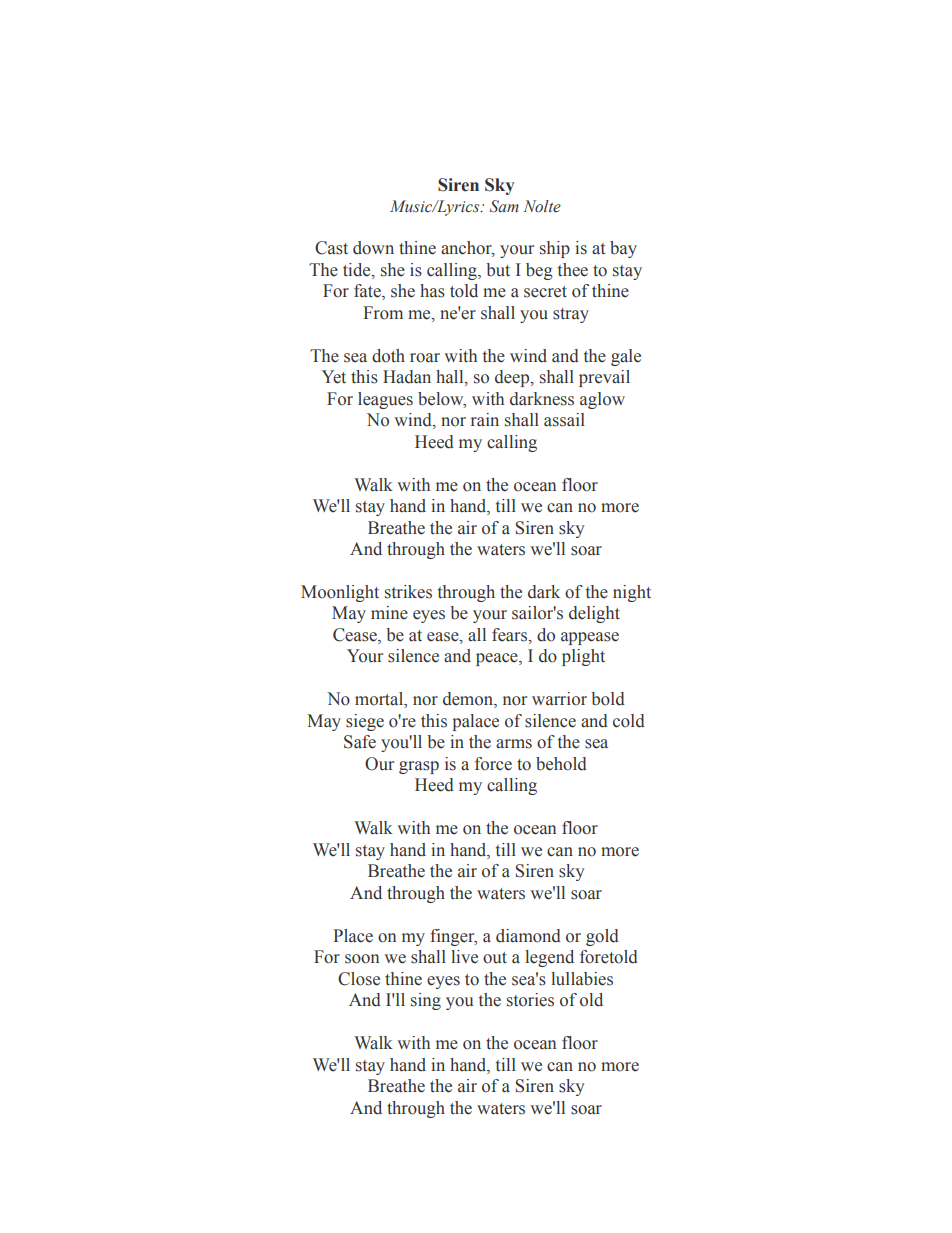 This screenshot has height=1233, width=952. I want to click on out, so click(495, 958).
